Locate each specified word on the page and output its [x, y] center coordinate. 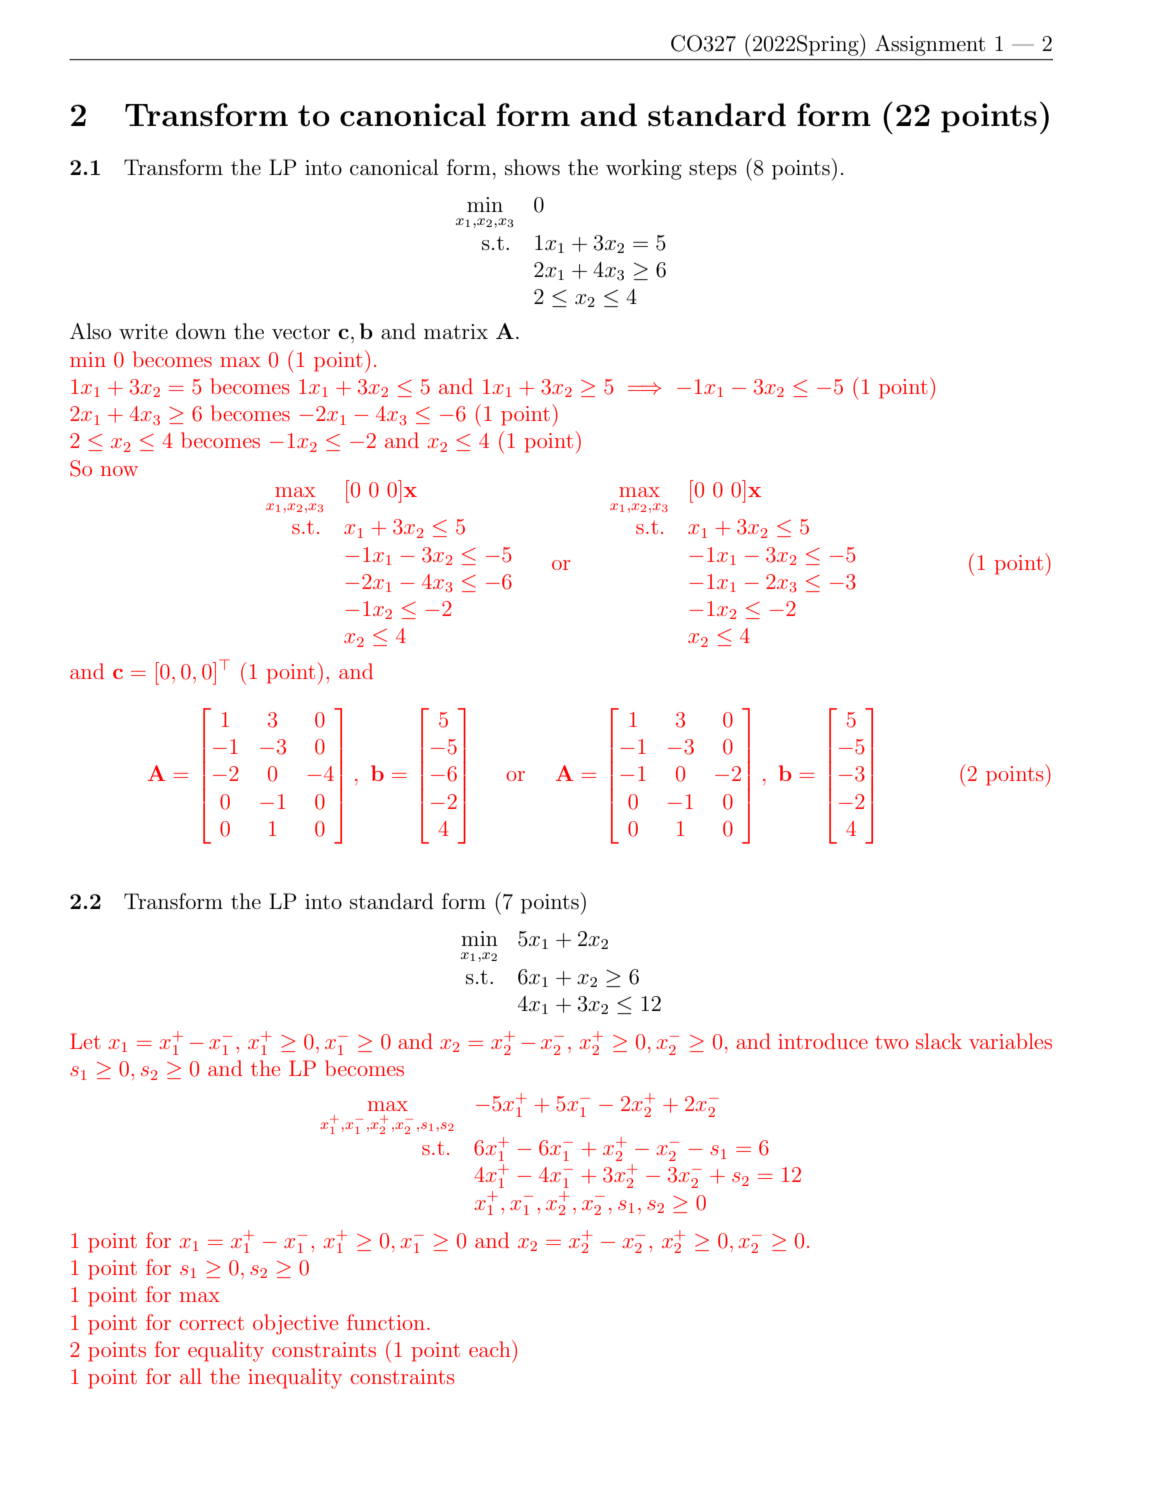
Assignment [930, 45]
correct [212, 1323]
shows [532, 167]
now [119, 471]
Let [85, 1041]
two [892, 1042]
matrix [456, 332]
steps [713, 170]
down [201, 331]
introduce [823, 1041]
